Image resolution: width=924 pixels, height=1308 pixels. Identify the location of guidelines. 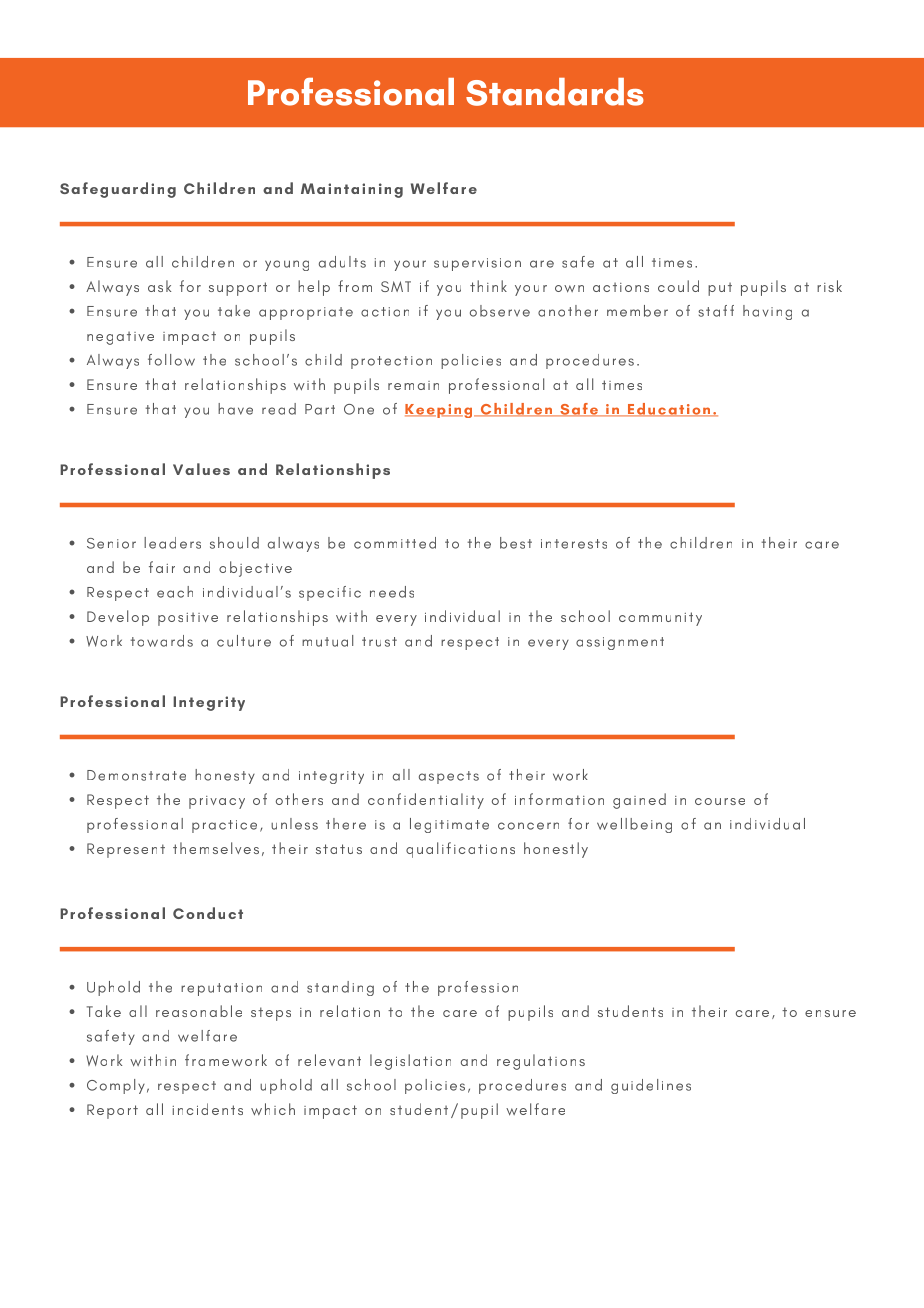
(651, 1086).
